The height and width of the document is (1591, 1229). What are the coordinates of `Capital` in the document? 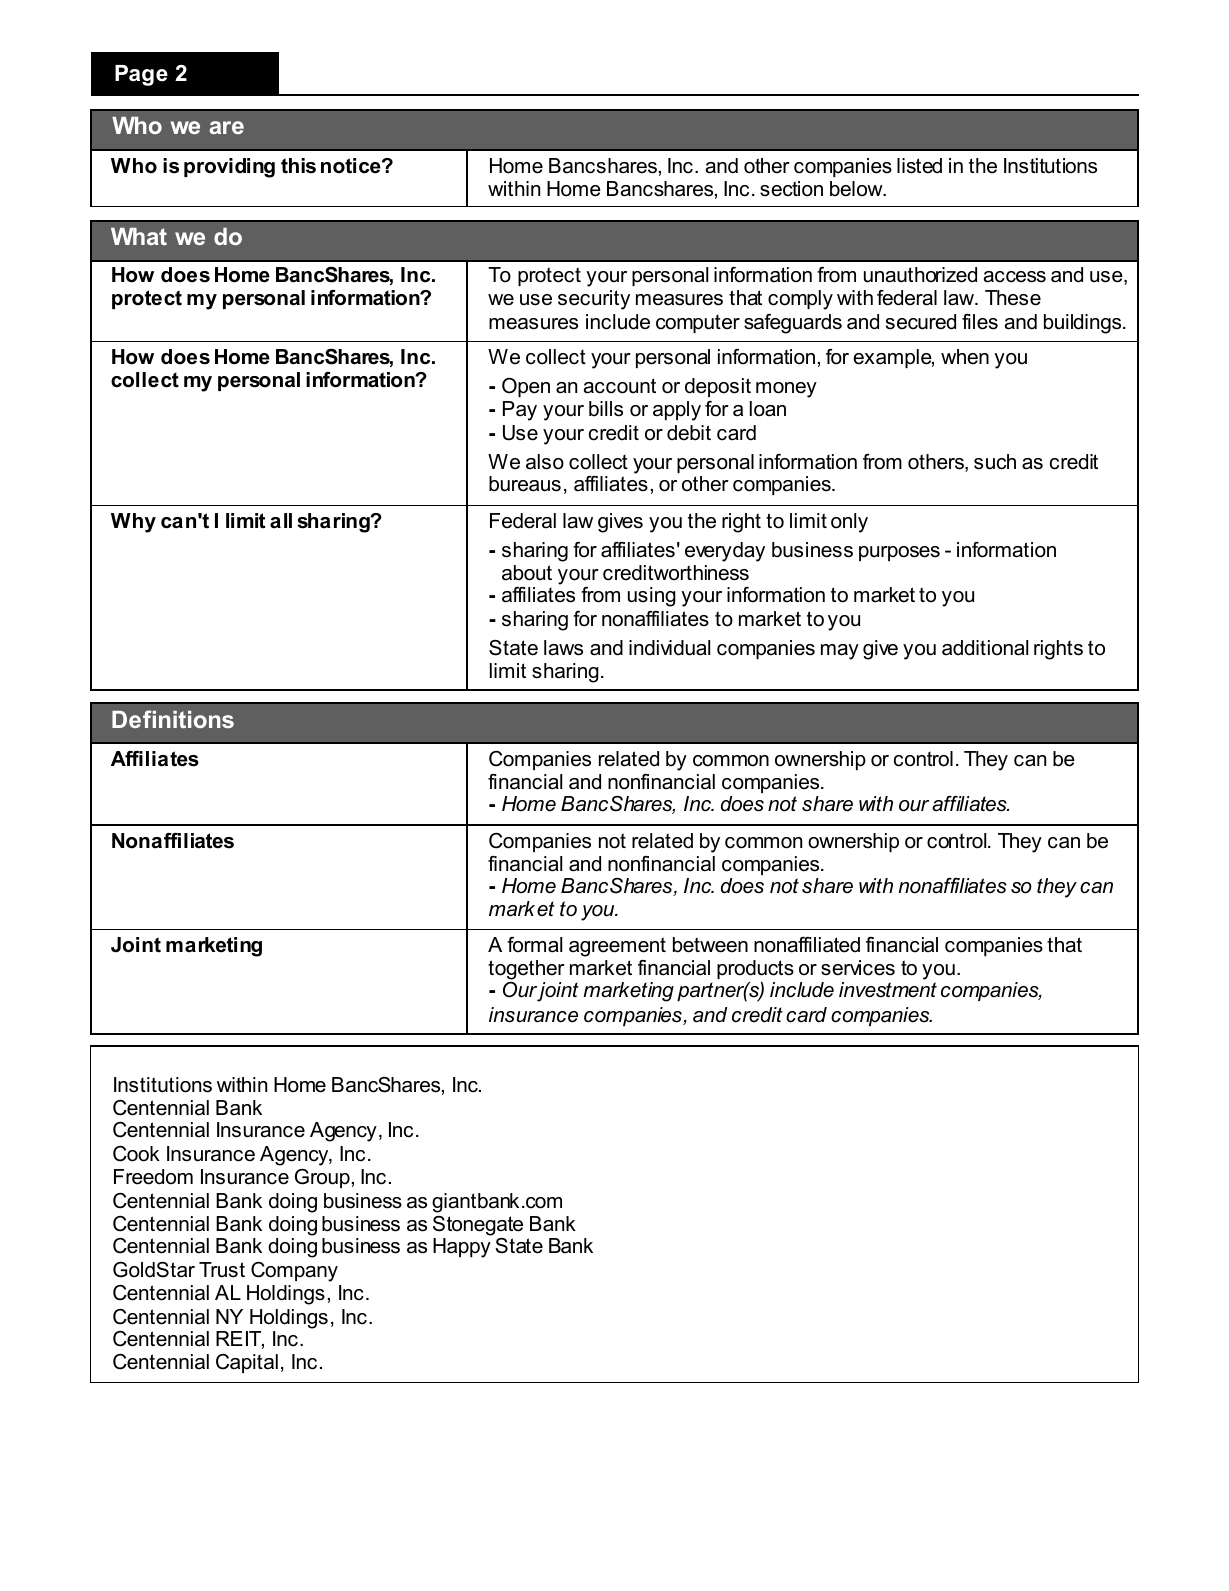 It's located at (247, 1363).
